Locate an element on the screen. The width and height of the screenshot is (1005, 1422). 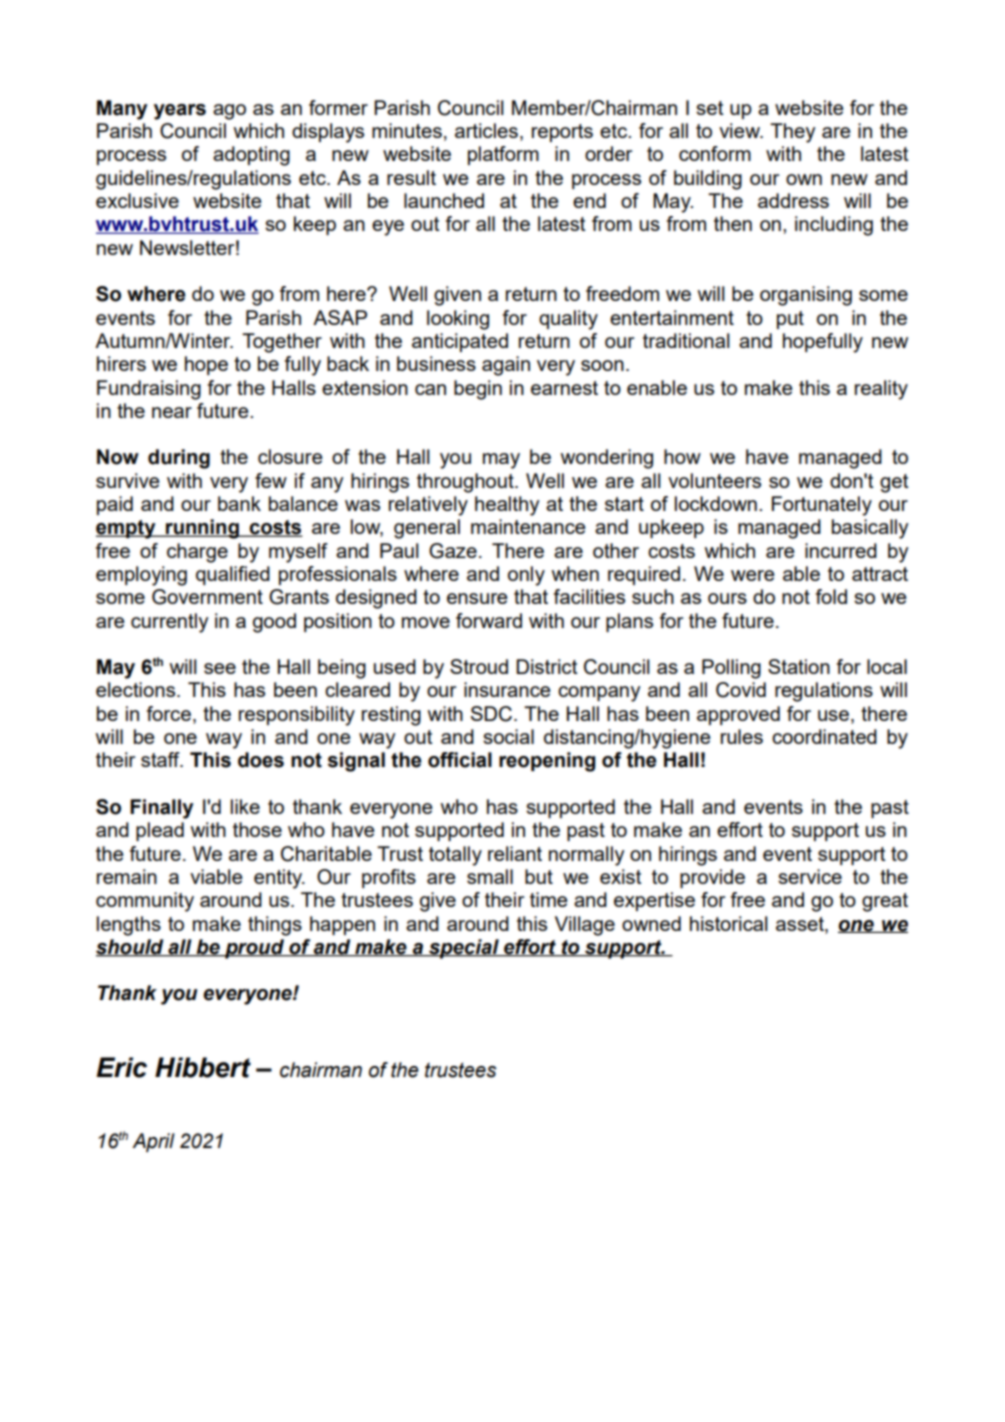
like is located at coordinates (245, 806).
